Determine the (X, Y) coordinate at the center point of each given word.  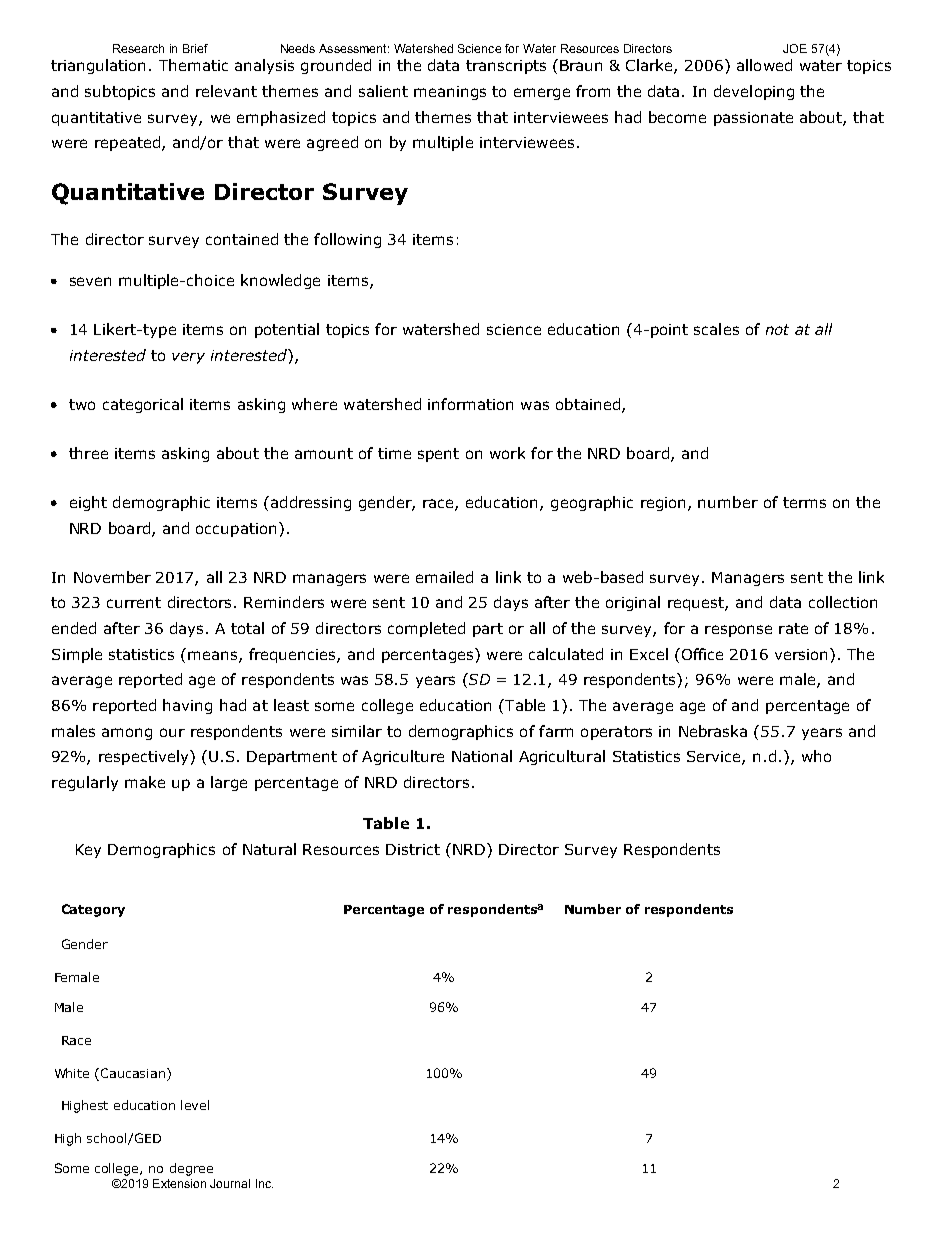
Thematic (193, 65)
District (413, 849)
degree (191, 1169)
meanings (450, 93)
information (470, 404)
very (188, 358)
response (738, 631)
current (134, 602)
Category (93, 910)
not (777, 329)
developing (754, 92)
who (816, 756)
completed (426, 629)
